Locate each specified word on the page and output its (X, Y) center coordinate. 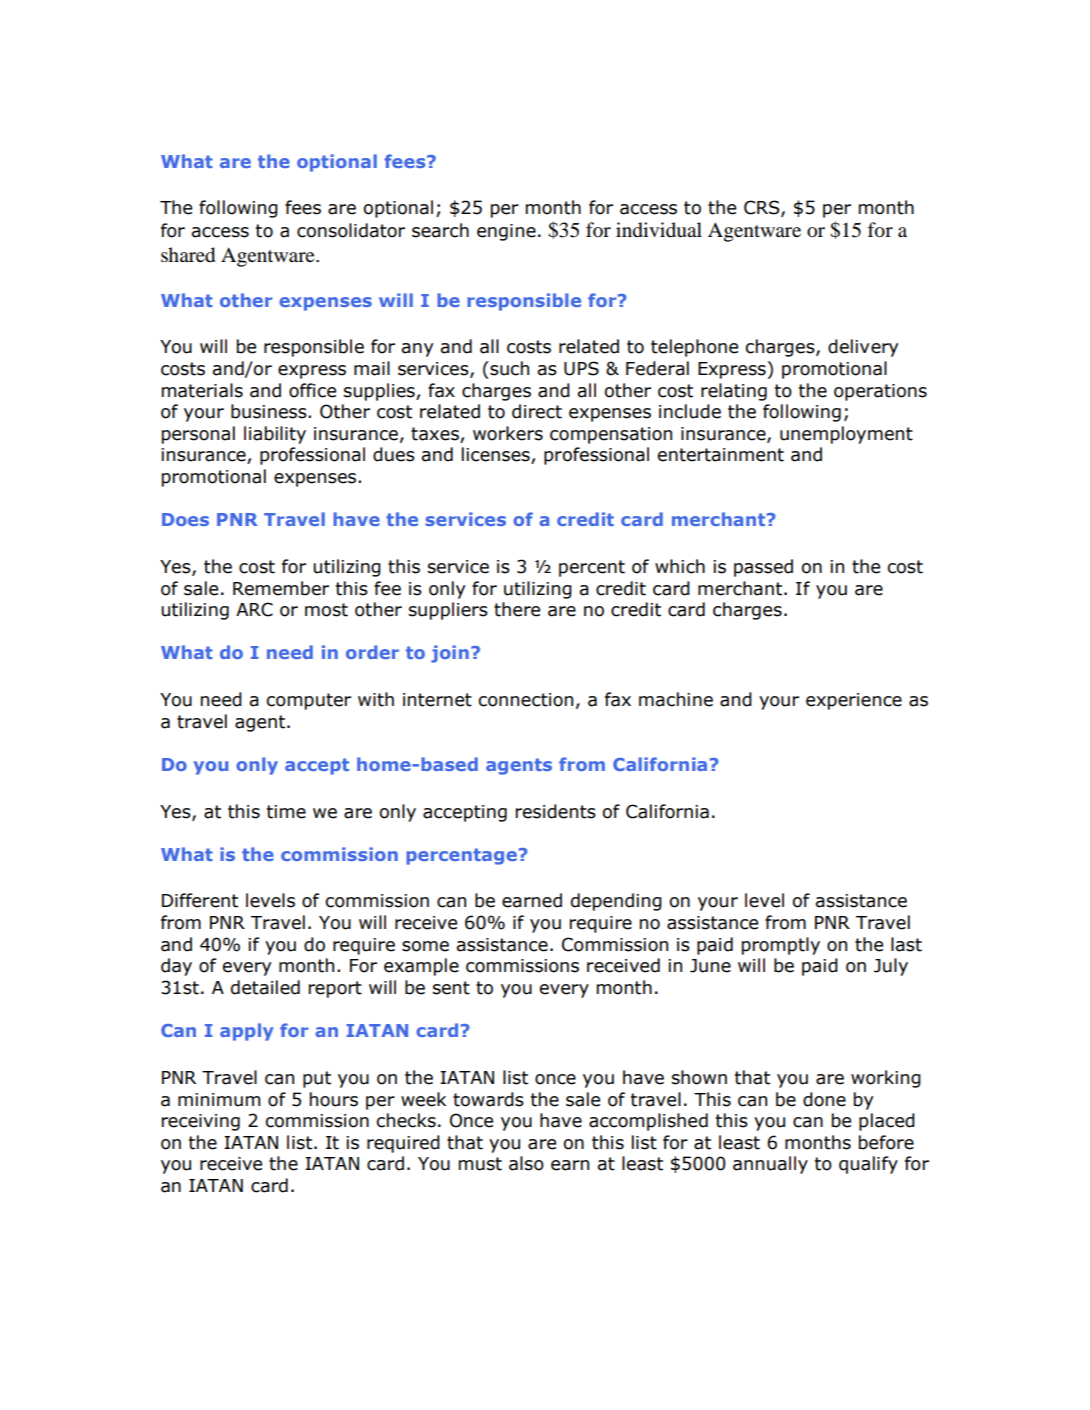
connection (525, 700)
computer (308, 701)
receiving (201, 1122)
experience (854, 701)
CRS (763, 208)
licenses (497, 455)
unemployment (846, 435)
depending (616, 902)
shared (188, 255)
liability (275, 435)
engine (506, 232)
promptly (781, 946)
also (526, 1163)
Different (200, 900)
